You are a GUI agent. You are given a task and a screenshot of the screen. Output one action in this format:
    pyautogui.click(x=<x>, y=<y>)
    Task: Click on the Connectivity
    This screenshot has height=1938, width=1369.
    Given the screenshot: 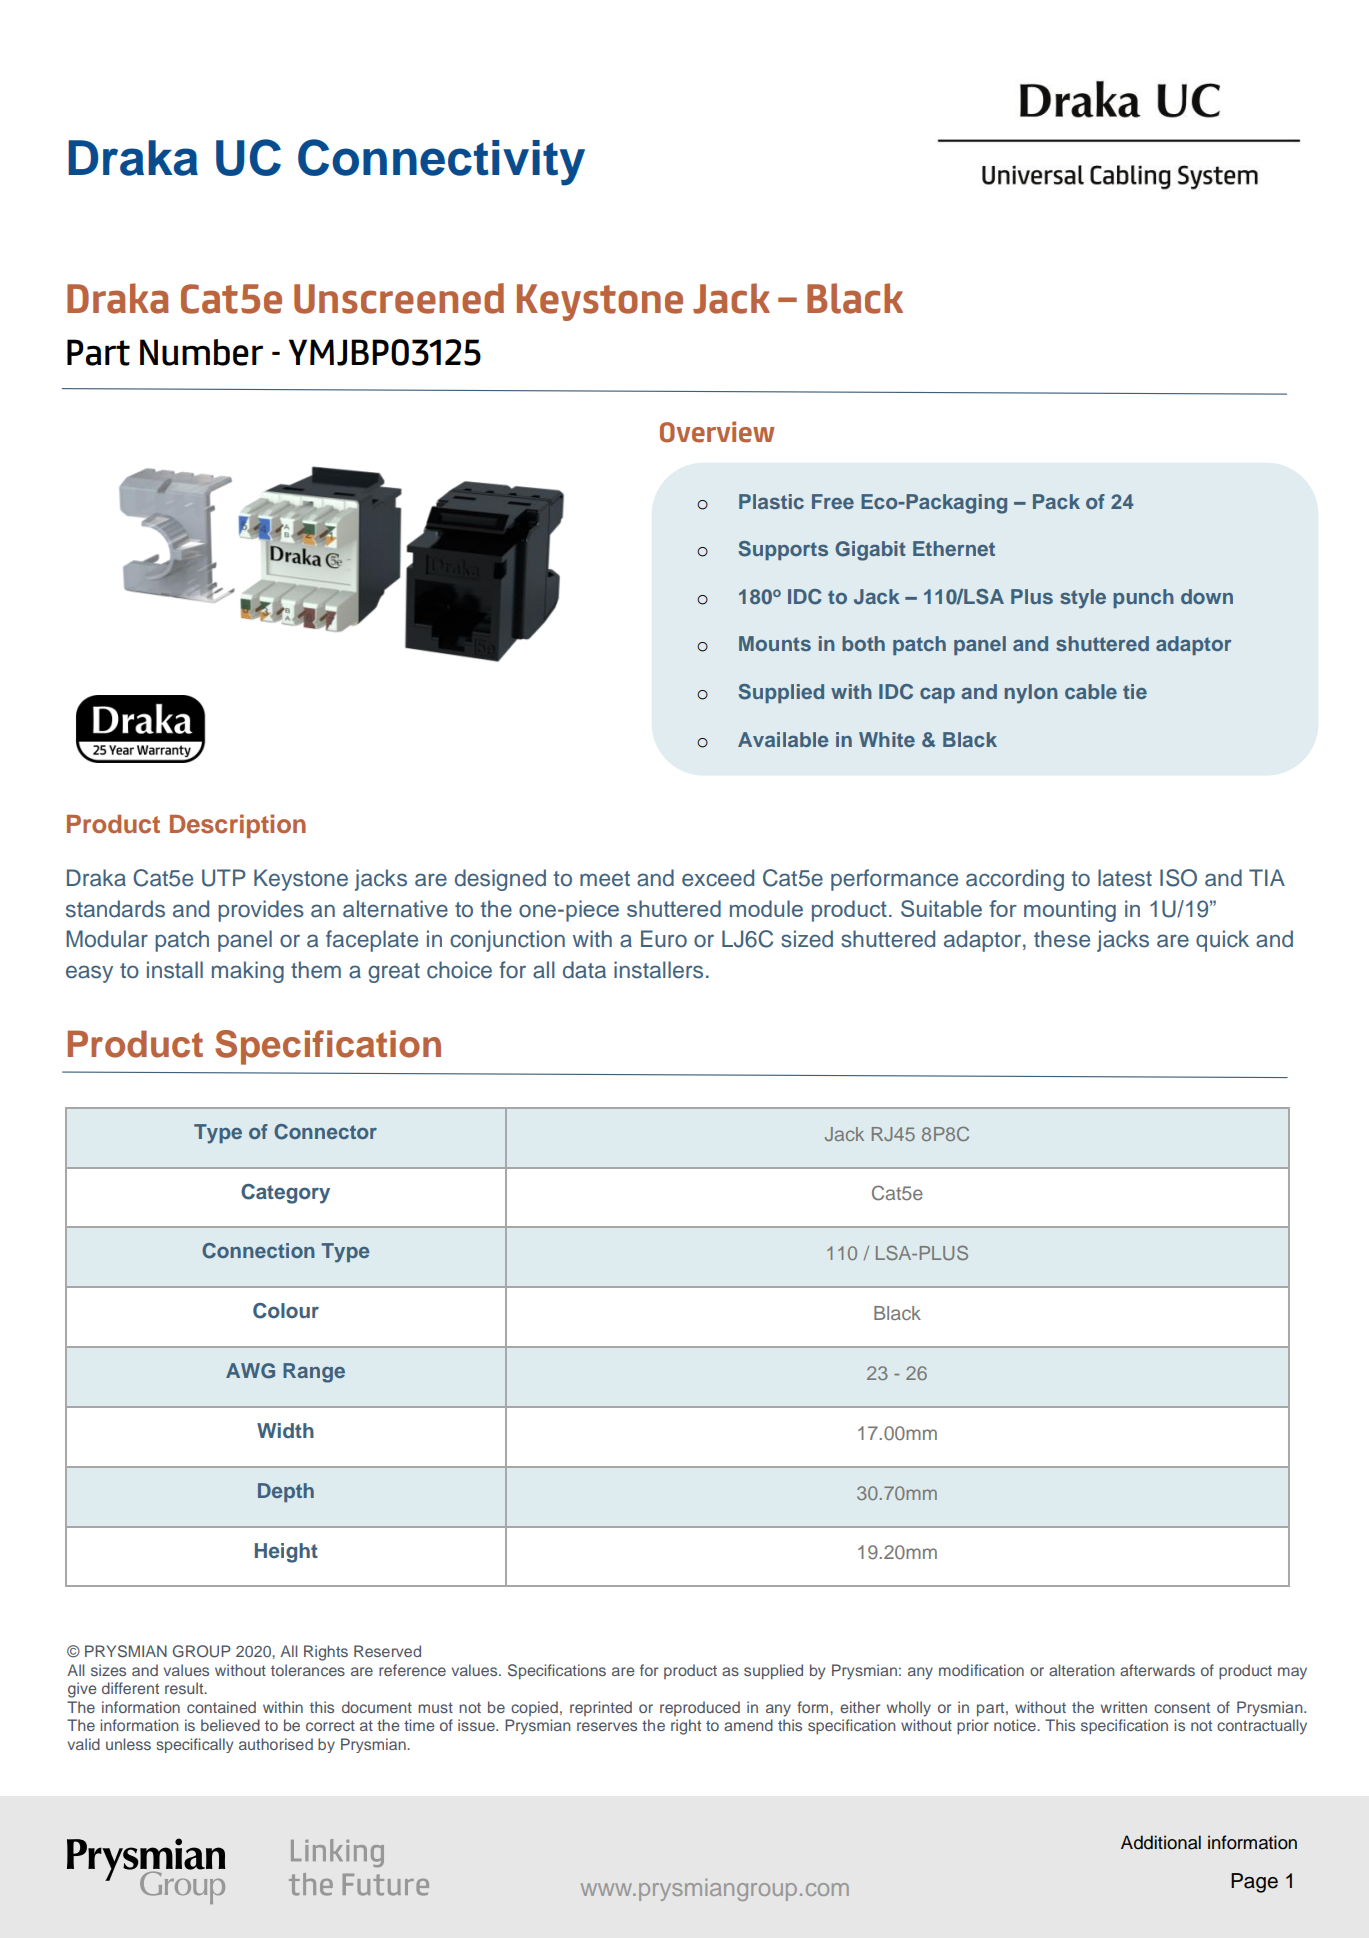 What is the action you would take?
    pyautogui.click(x=441, y=162)
